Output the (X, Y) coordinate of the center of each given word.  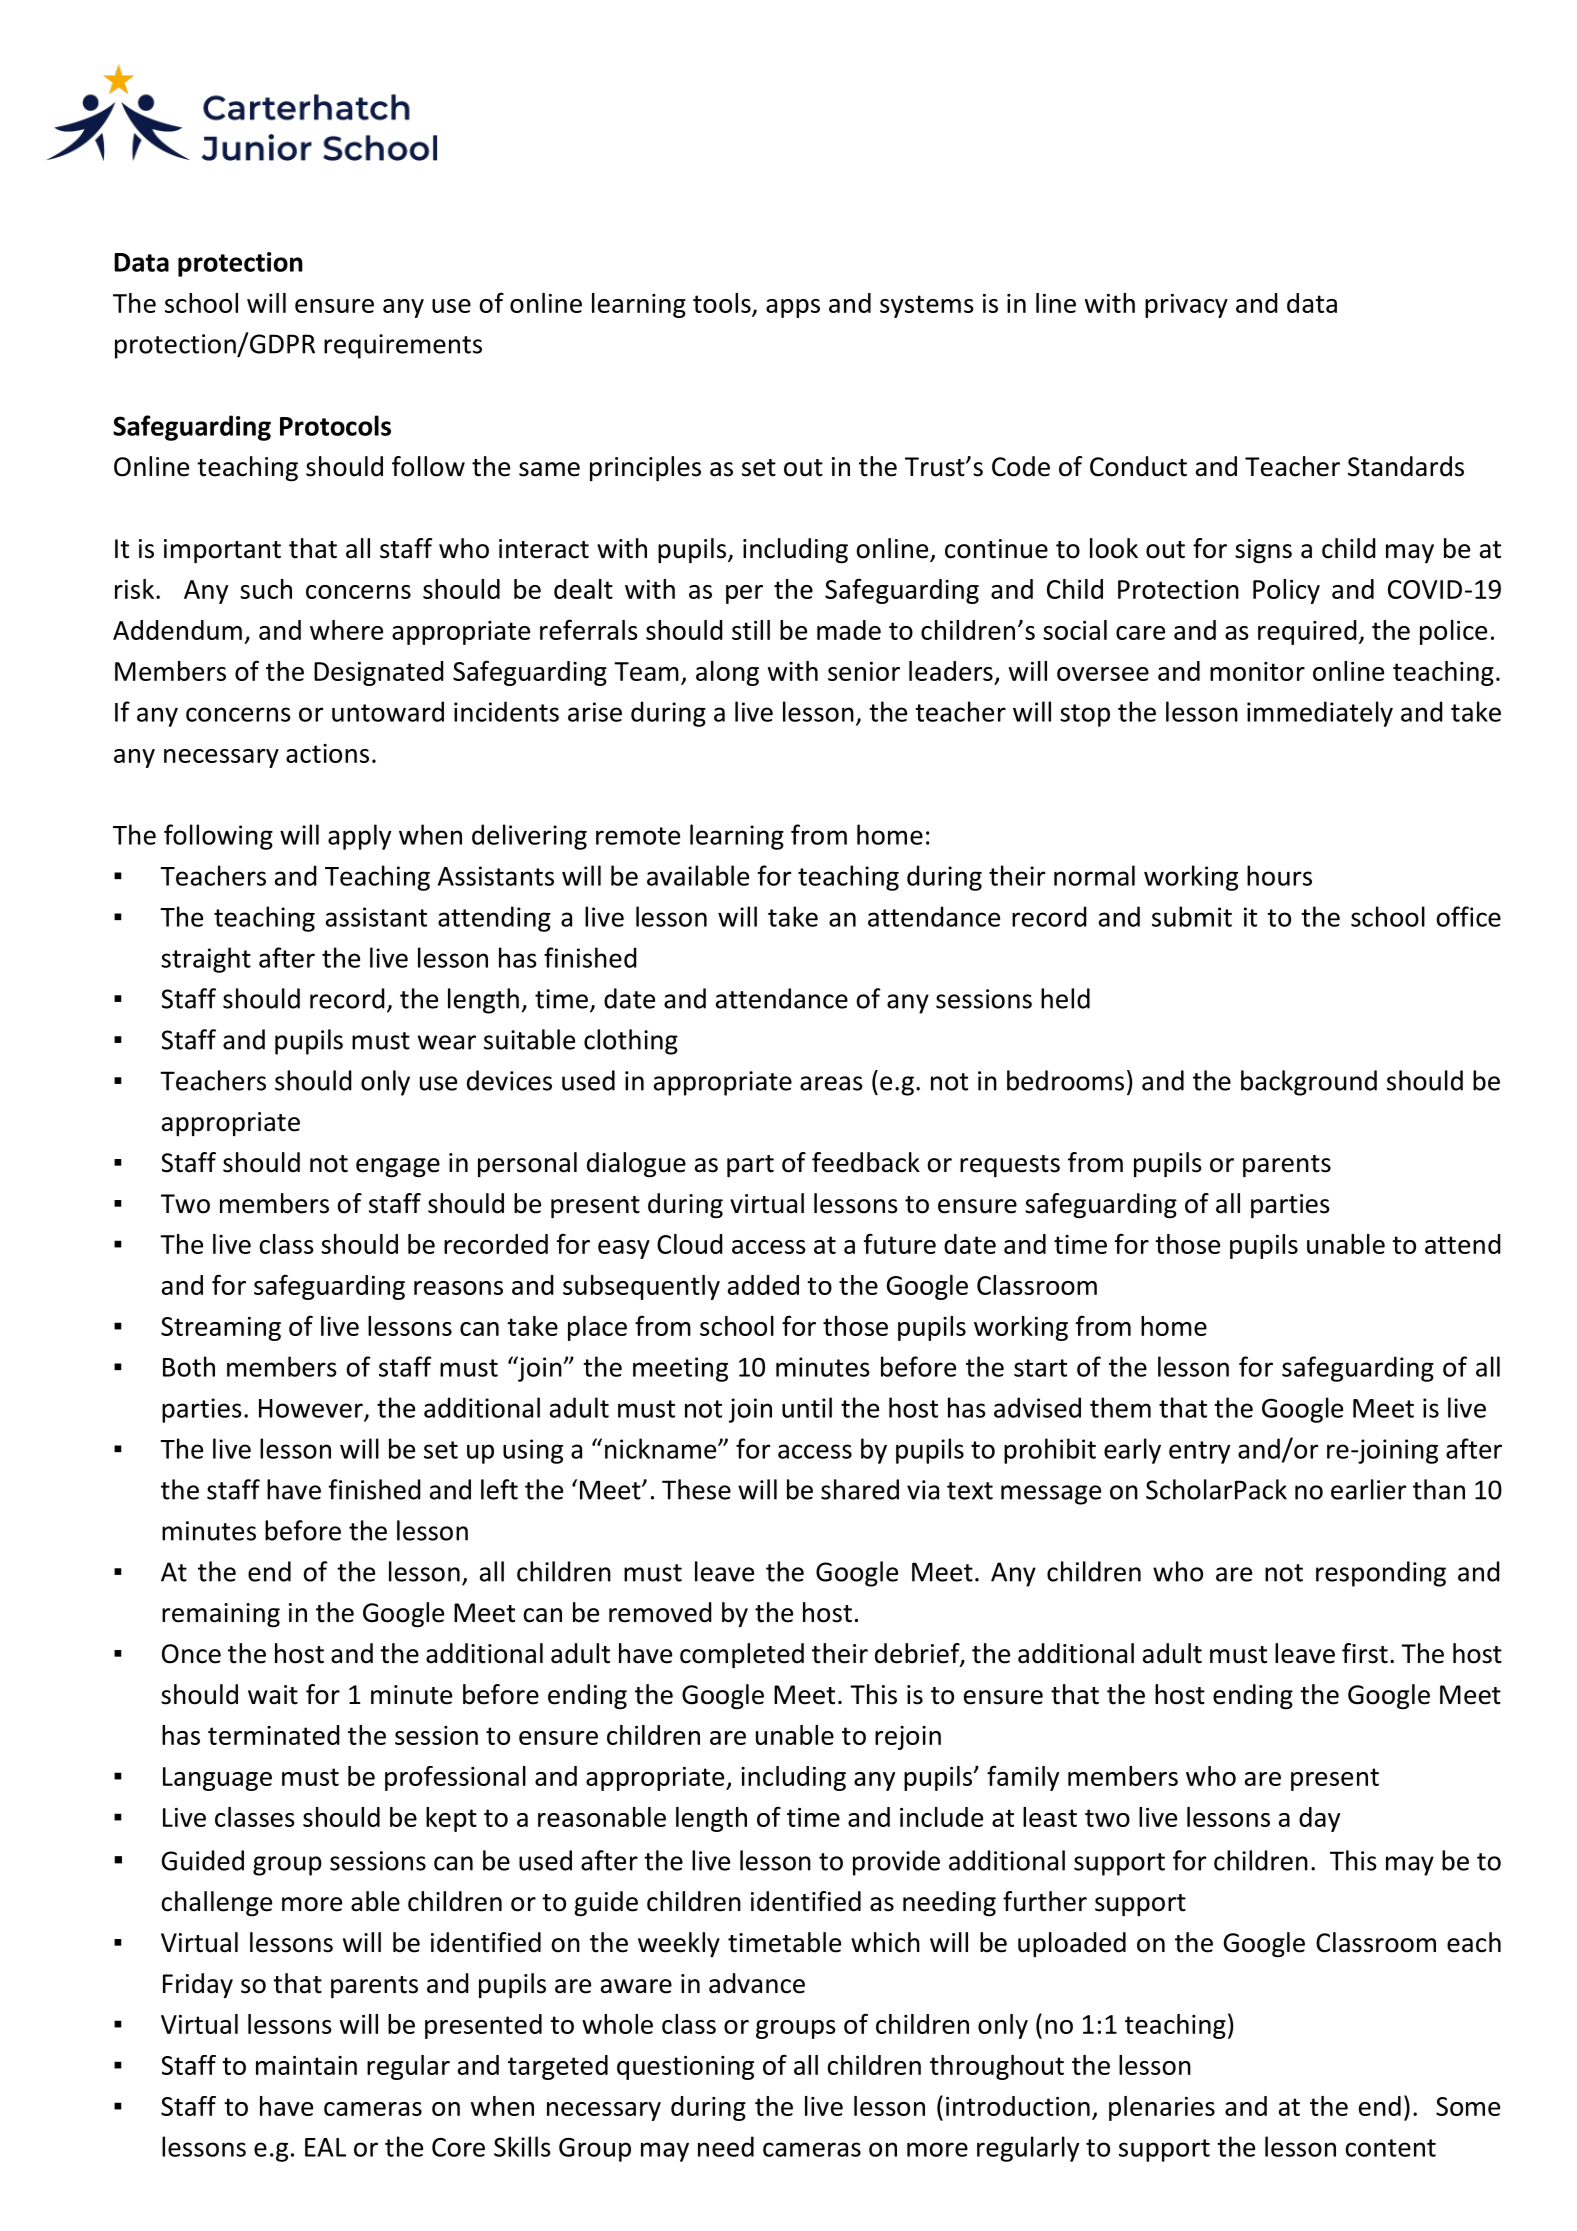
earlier (1368, 1489)
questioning (685, 2068)
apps (793, 308)
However (312, 1409)
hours (1279, 875)
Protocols (335, 425)
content (1390, 2148)
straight (206, 960)
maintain (306, 2065)
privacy (1186, 306)
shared (860, 1489)
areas (831, 1083)
